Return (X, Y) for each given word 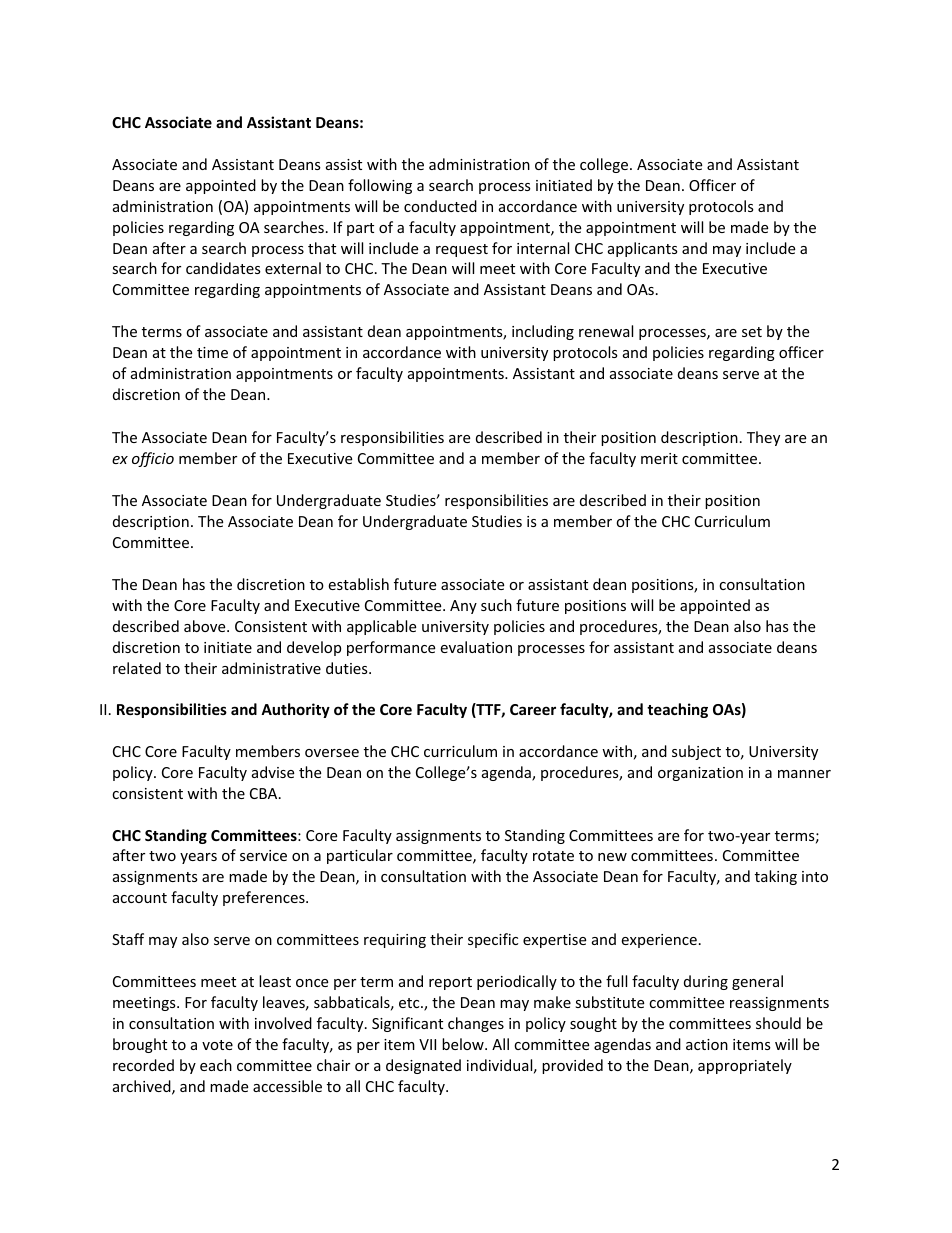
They (763, 438)
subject (696, 752)
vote (217, 1045)
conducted (440, 206)
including (543, 332)
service (263, 855)
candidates (223, 268)
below (464, 1044)
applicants (643, 249)
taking (776, 877)
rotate (553, 856)
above (206, 626)
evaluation (476, 647)
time (212, 352)
